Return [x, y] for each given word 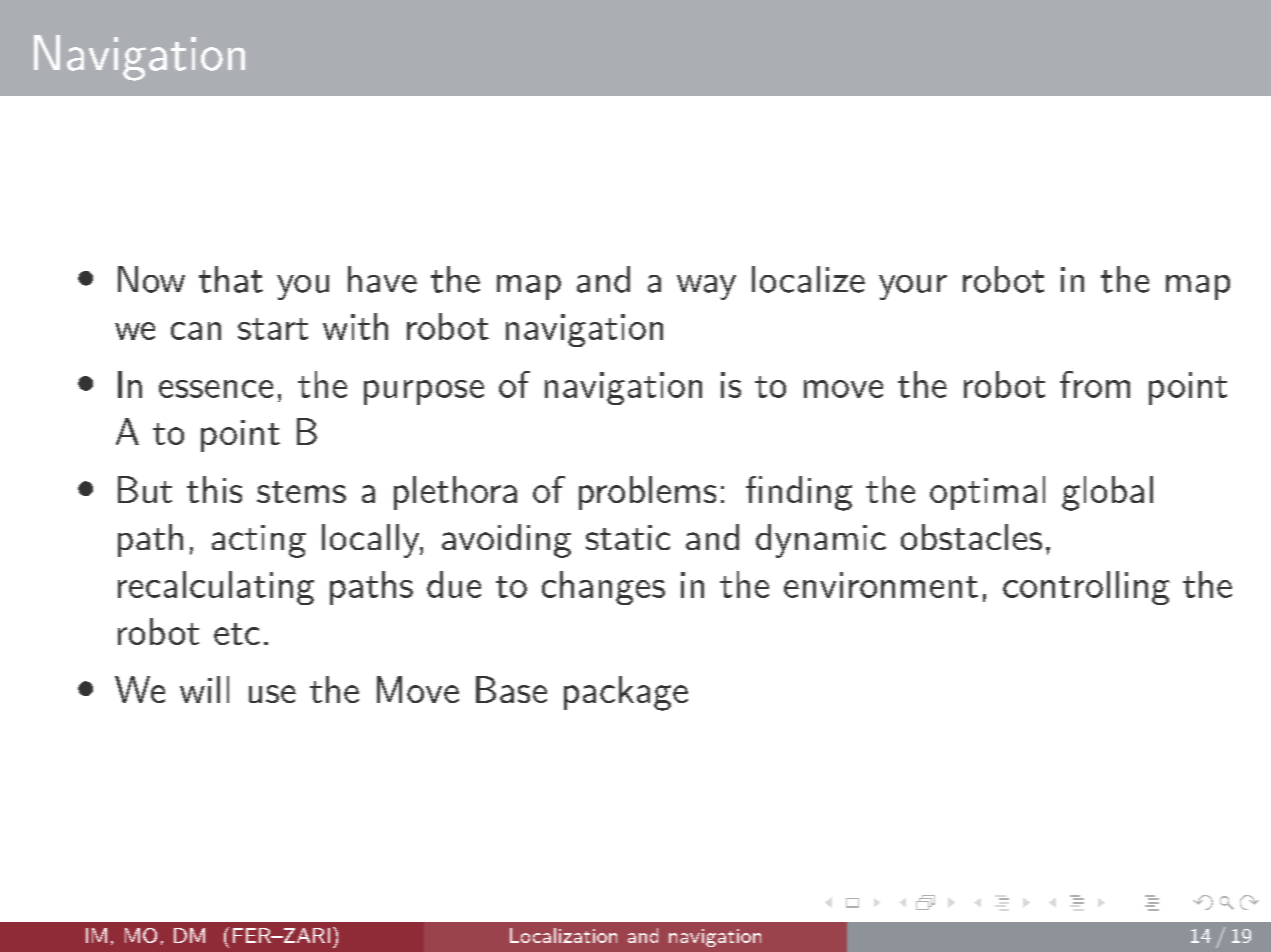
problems [647, 493]
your [913, 287]
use [272, 694]
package [626, 693]
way [706, 287]
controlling [1086, 588]
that [231, 279]
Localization [563, 935]
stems [301, 492]
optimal [987, 493]
